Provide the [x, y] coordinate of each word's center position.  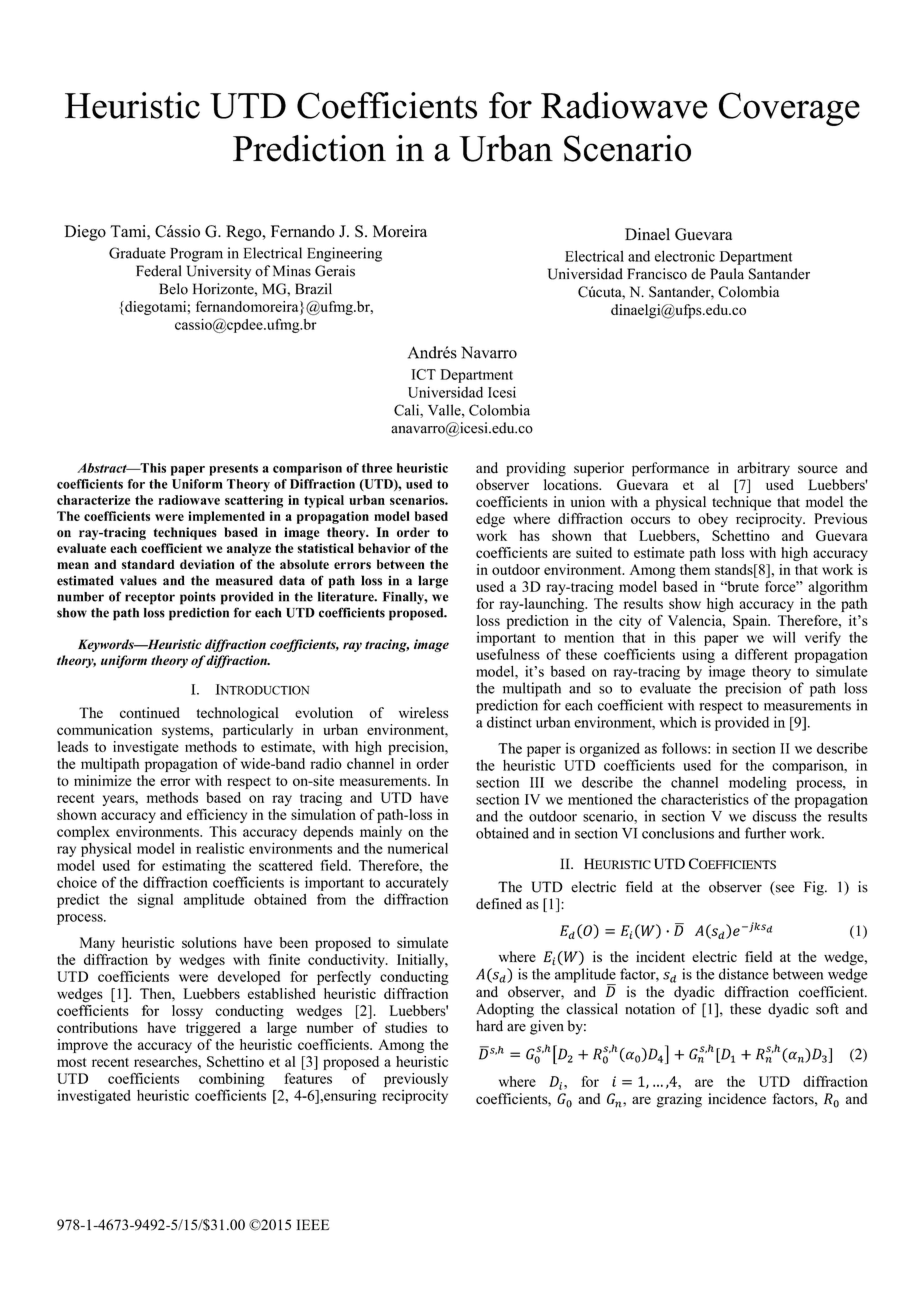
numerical [418, 848]
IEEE [313, 1224]
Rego [245, 233]
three [377, 468]
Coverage [789, 109]
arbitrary [763, 469]
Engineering [344, 254]
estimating [194, 867]
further [765, 833]
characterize [93, 500]
